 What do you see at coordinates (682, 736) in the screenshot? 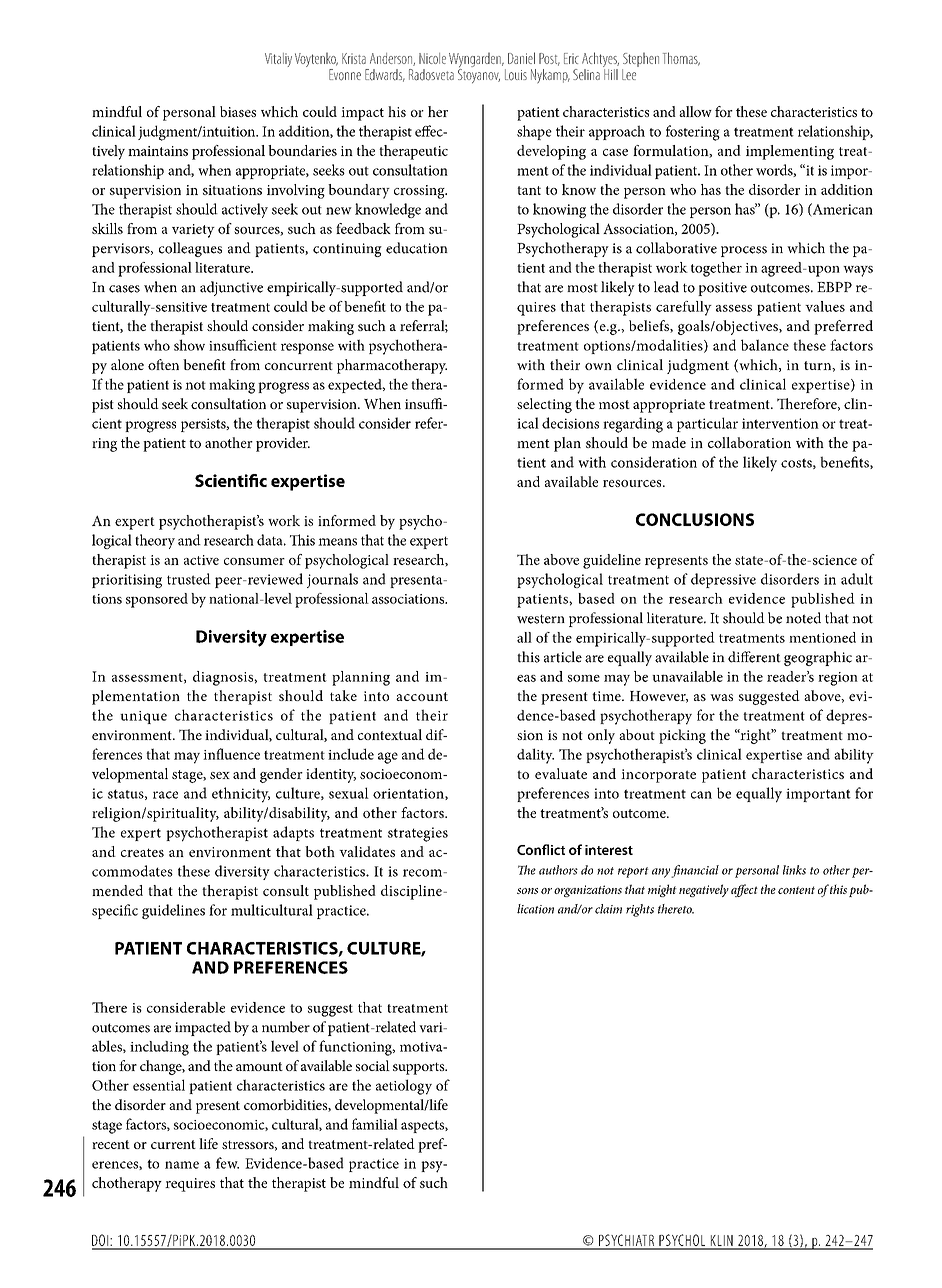
I see `picking` at bounding box center [682, 736].
